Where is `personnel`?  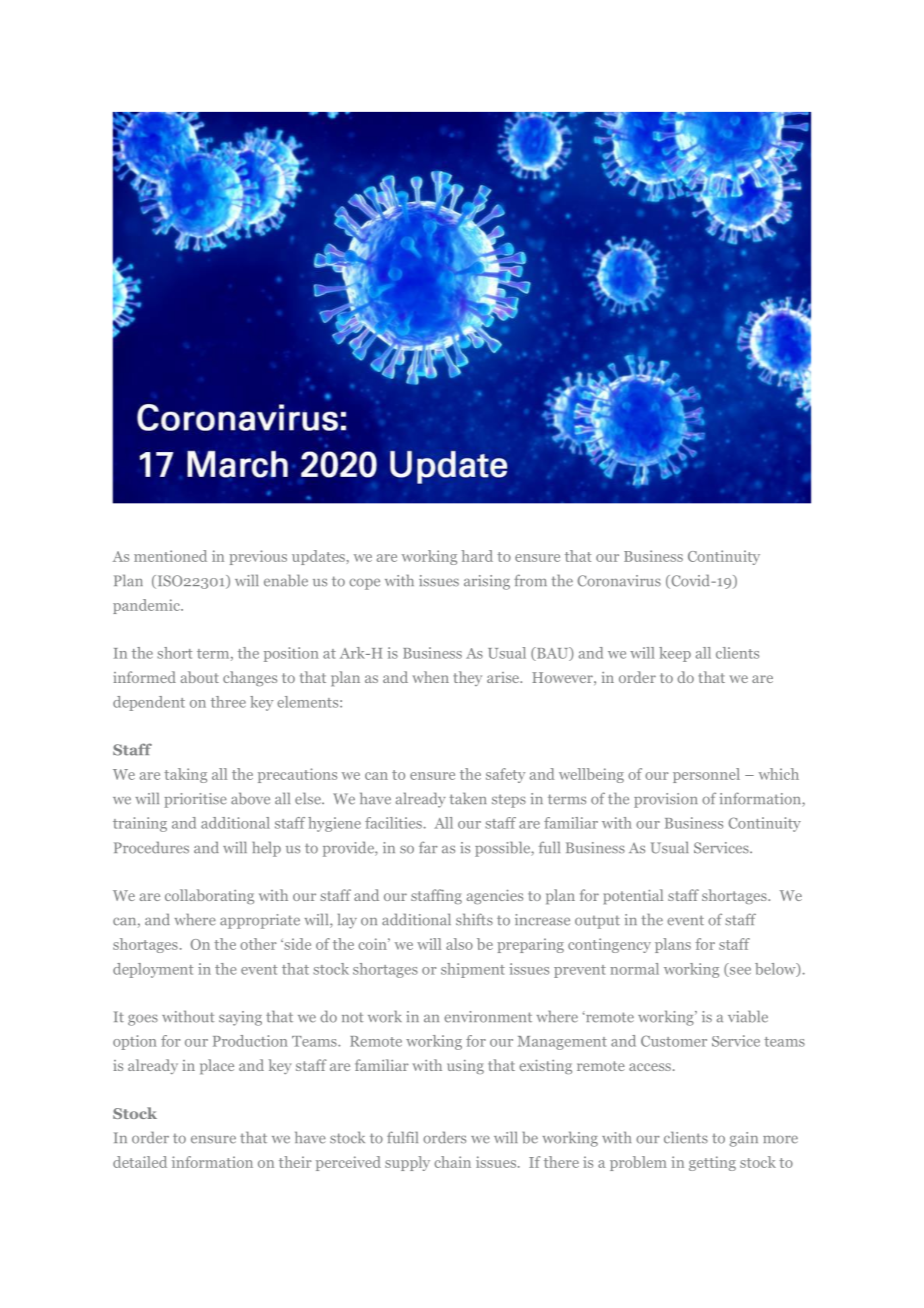
personnel is located at coordinates (706, 775).
